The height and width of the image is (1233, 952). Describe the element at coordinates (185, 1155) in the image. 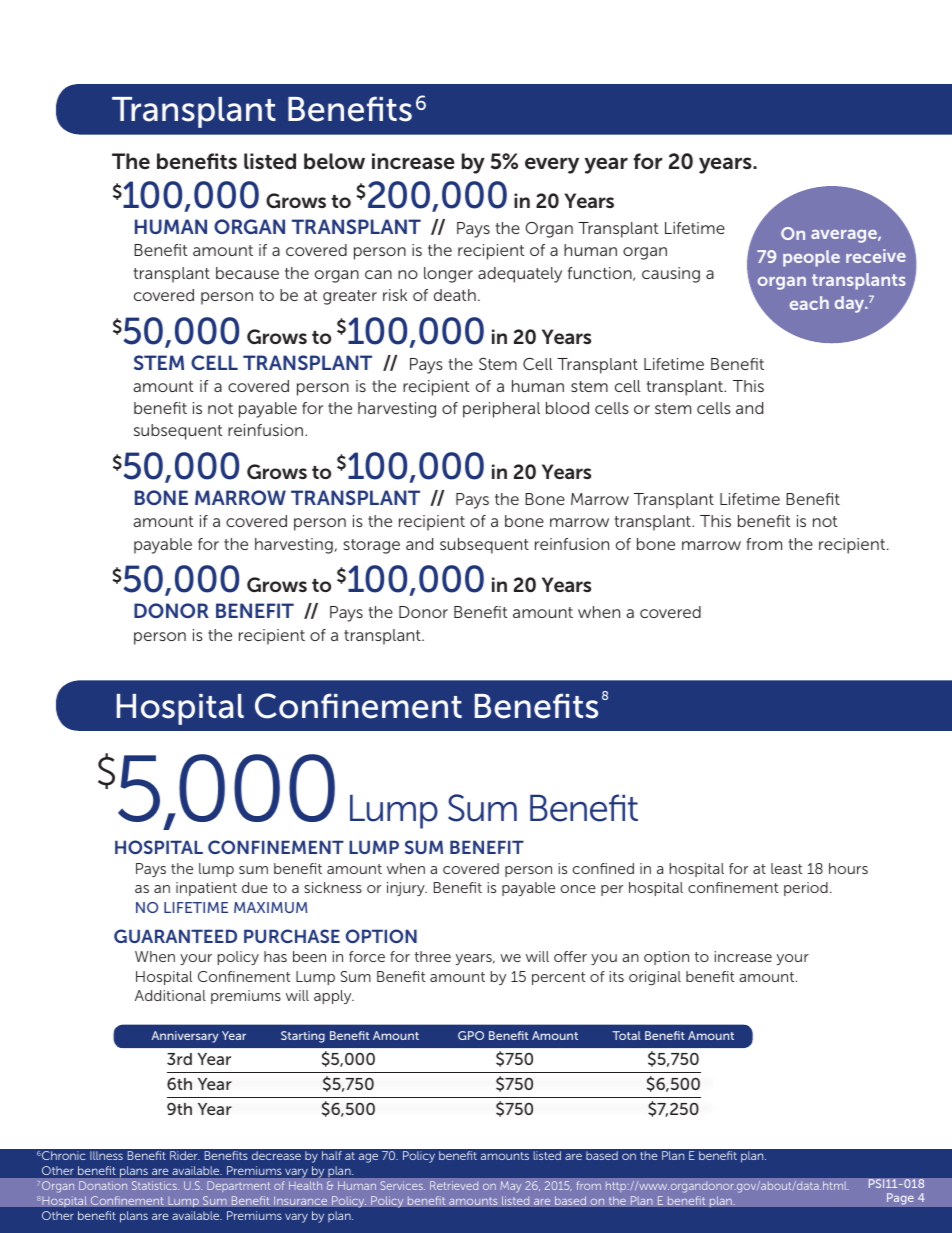

I see `Rider` at that location.
